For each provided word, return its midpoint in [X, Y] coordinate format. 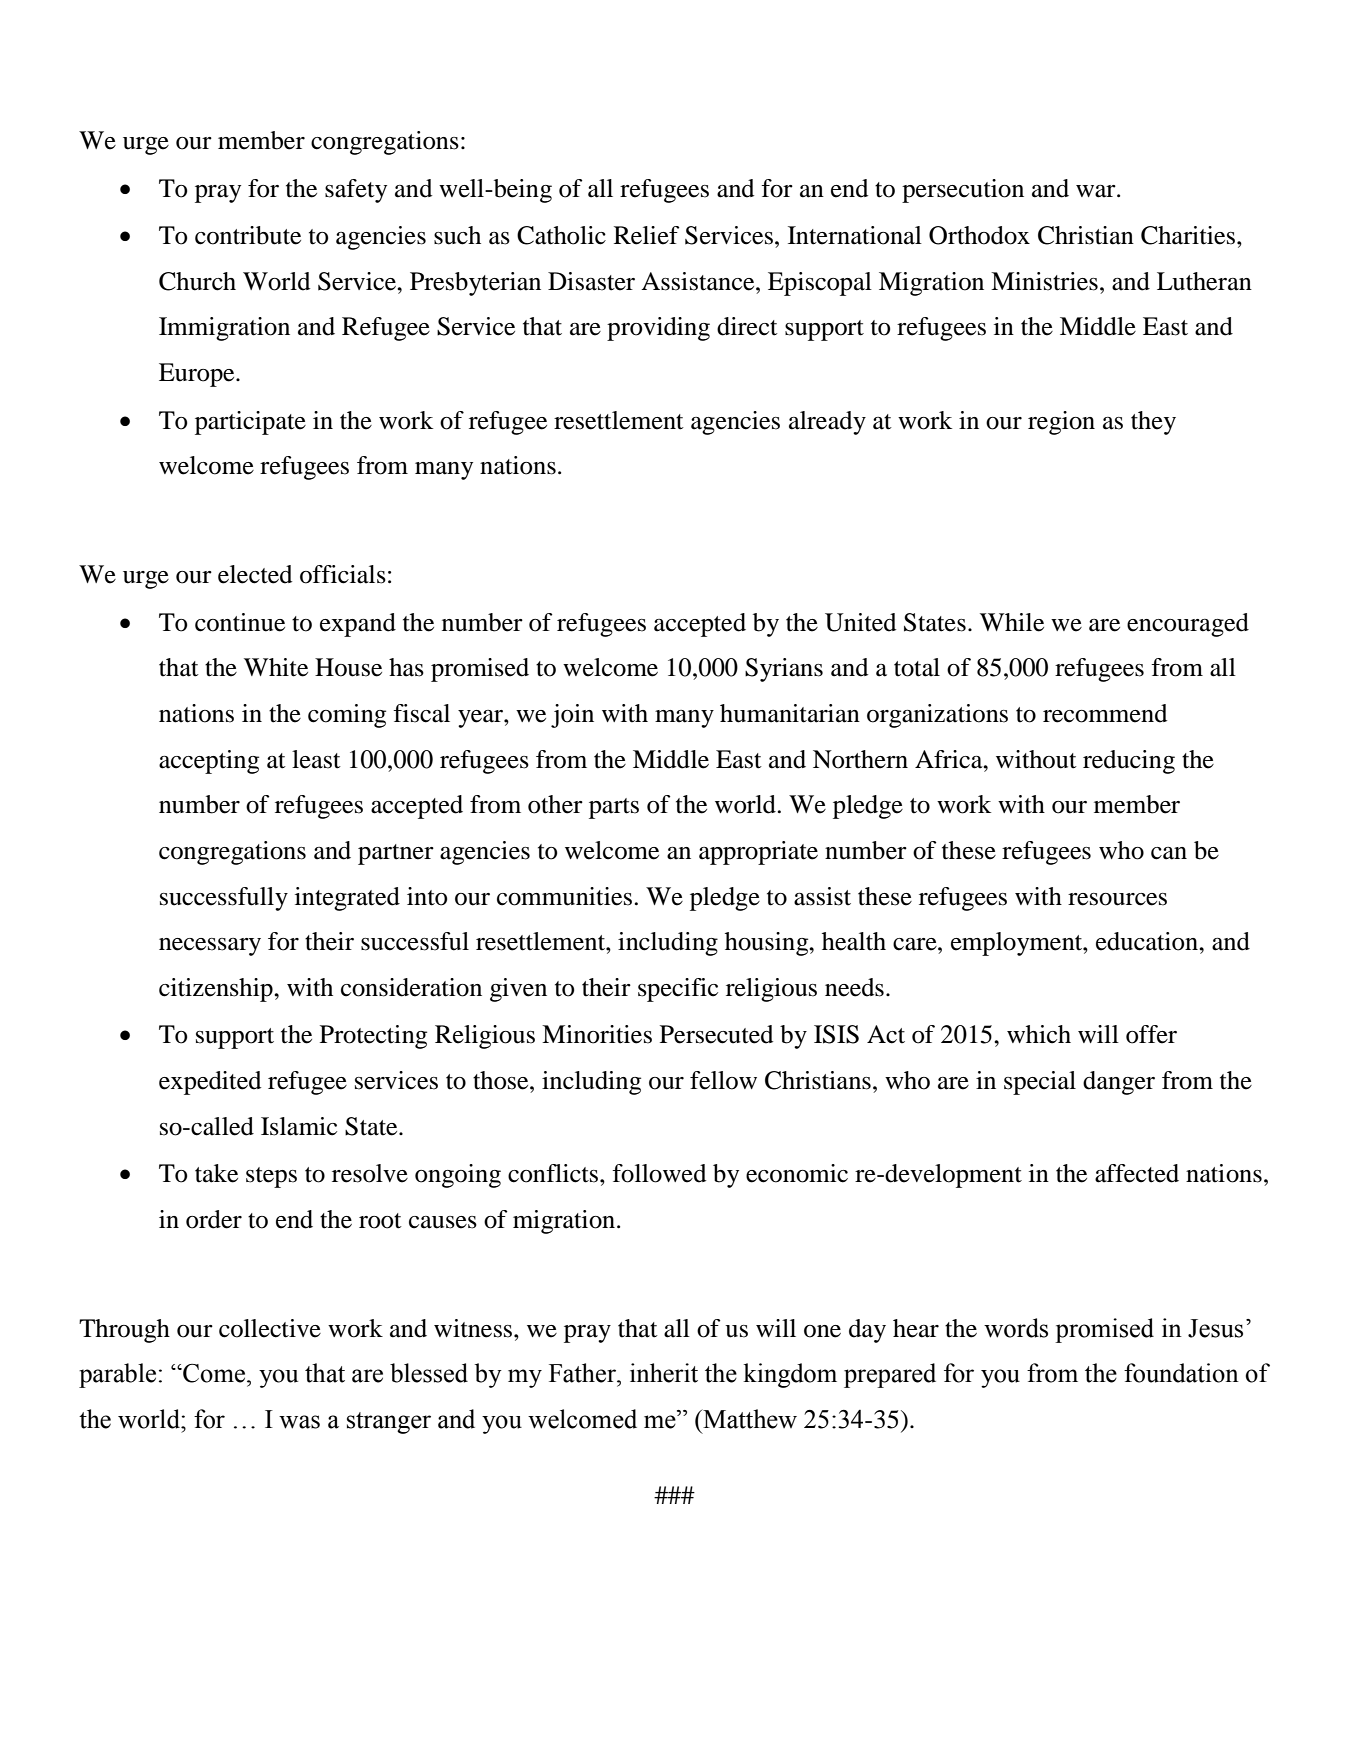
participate [250, 423]
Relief [647, 235]
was [299, 1422]
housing [768, 944]
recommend [1105, 713]
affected [1137, 1173]
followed [659, 1173]
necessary [210, 947]
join [572, 716]
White [276, 667]
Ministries [1044, 281]
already [827, 423]
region [1061, 423]
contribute [248, 235]
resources [1117, 899]
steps [271, 1177]
